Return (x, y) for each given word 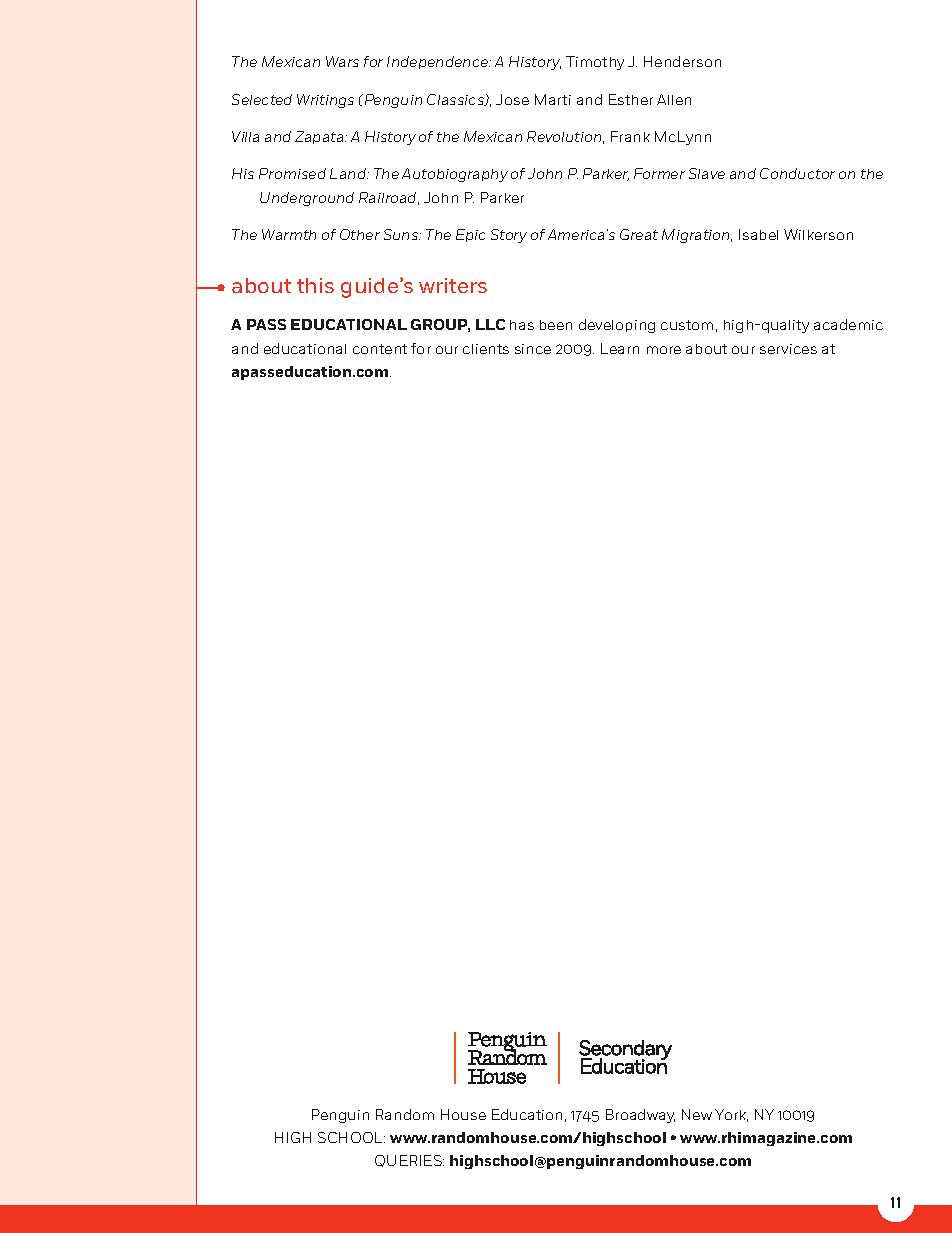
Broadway (640, 1116)
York (731, 1115)
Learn (620, 348)
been (556, 325)
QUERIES (409, 1161)
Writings (325, 101)
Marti (553, 99)
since (533, 349)
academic (848, 324)
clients (486, 349)
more (664, 350)
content (380, 349)
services (788, 349)
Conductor (797, 173)
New (697, 1114)
